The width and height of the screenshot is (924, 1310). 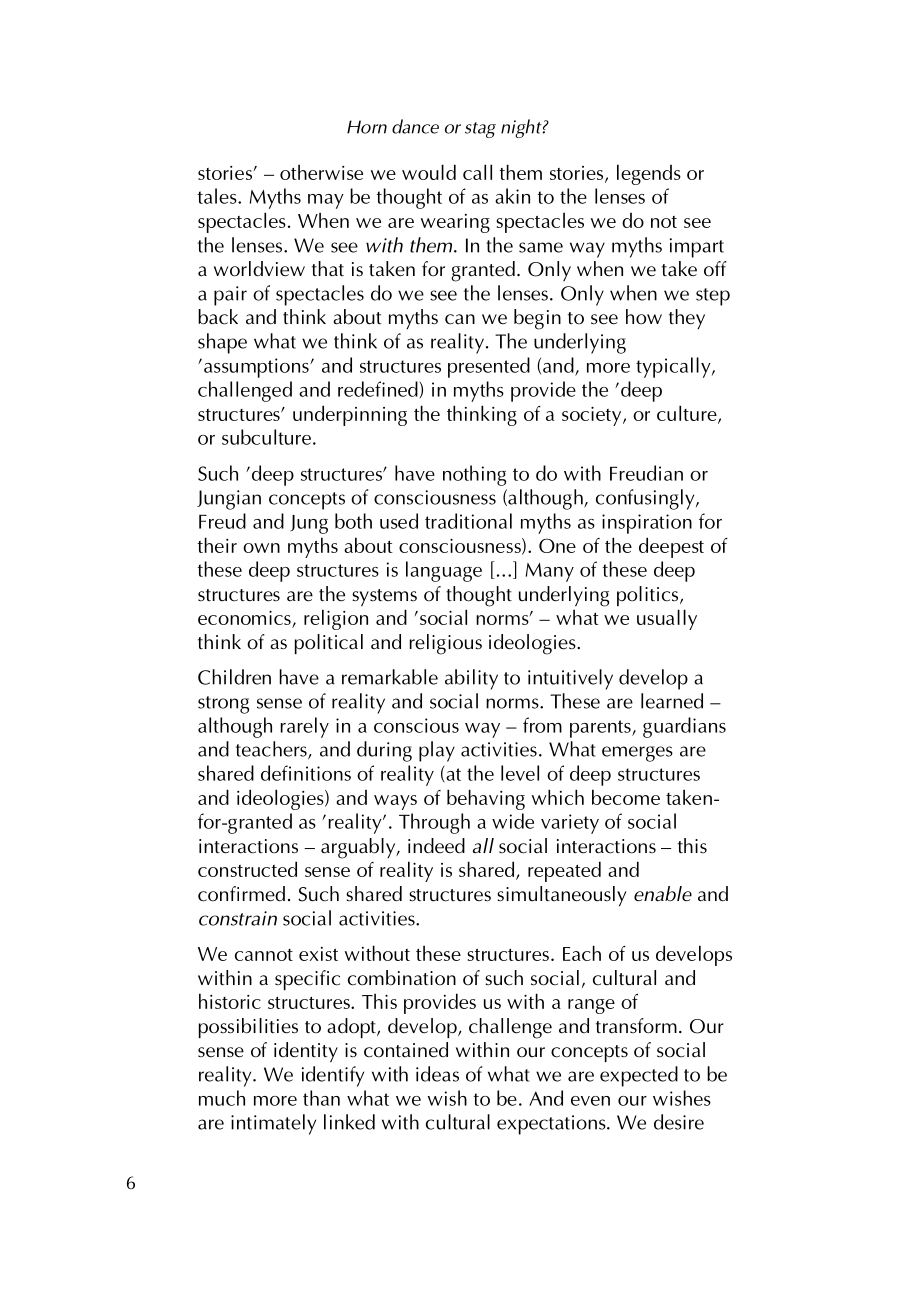 I want to click on presented, so click(x=489, y=367).
